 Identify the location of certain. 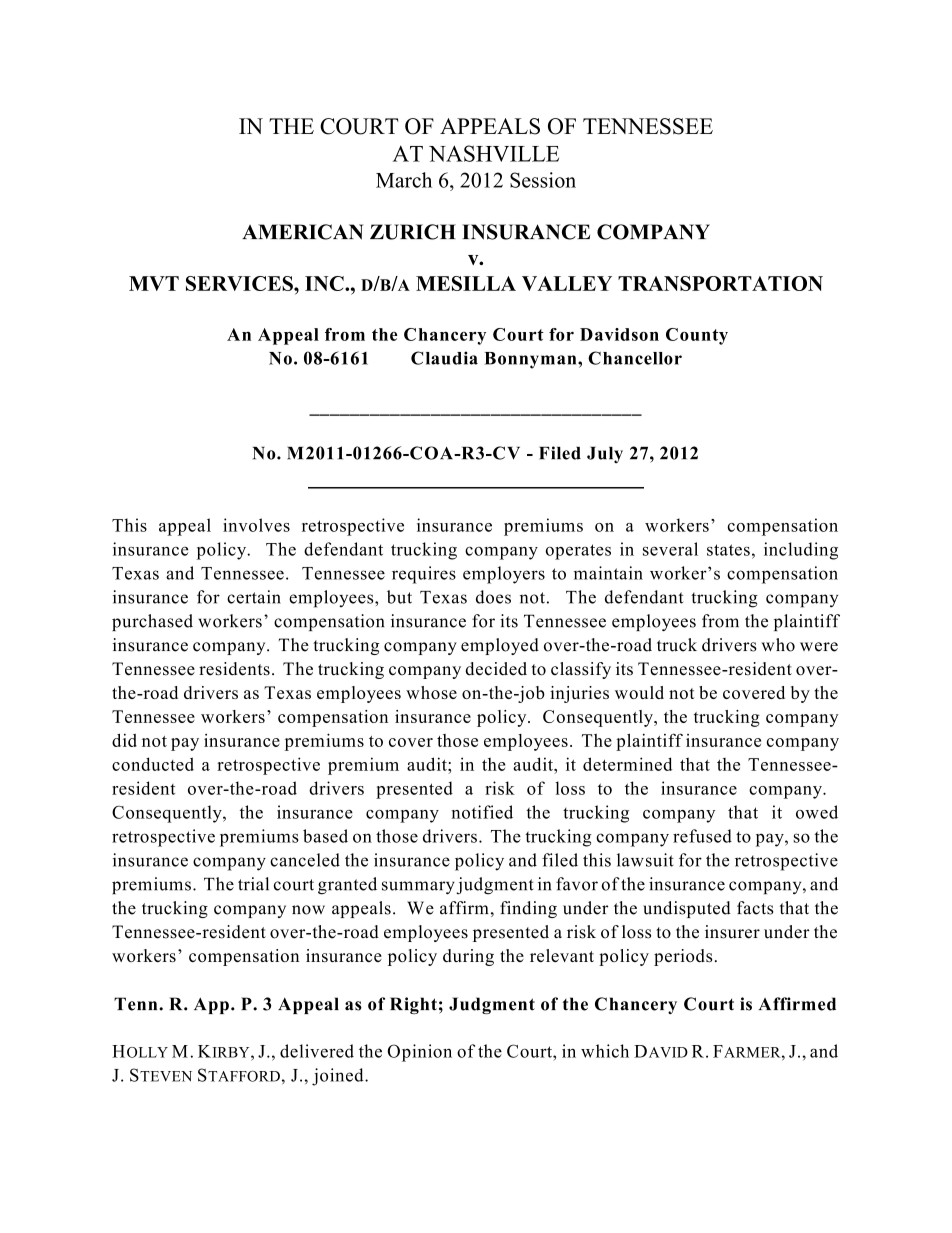
(254, 597).
